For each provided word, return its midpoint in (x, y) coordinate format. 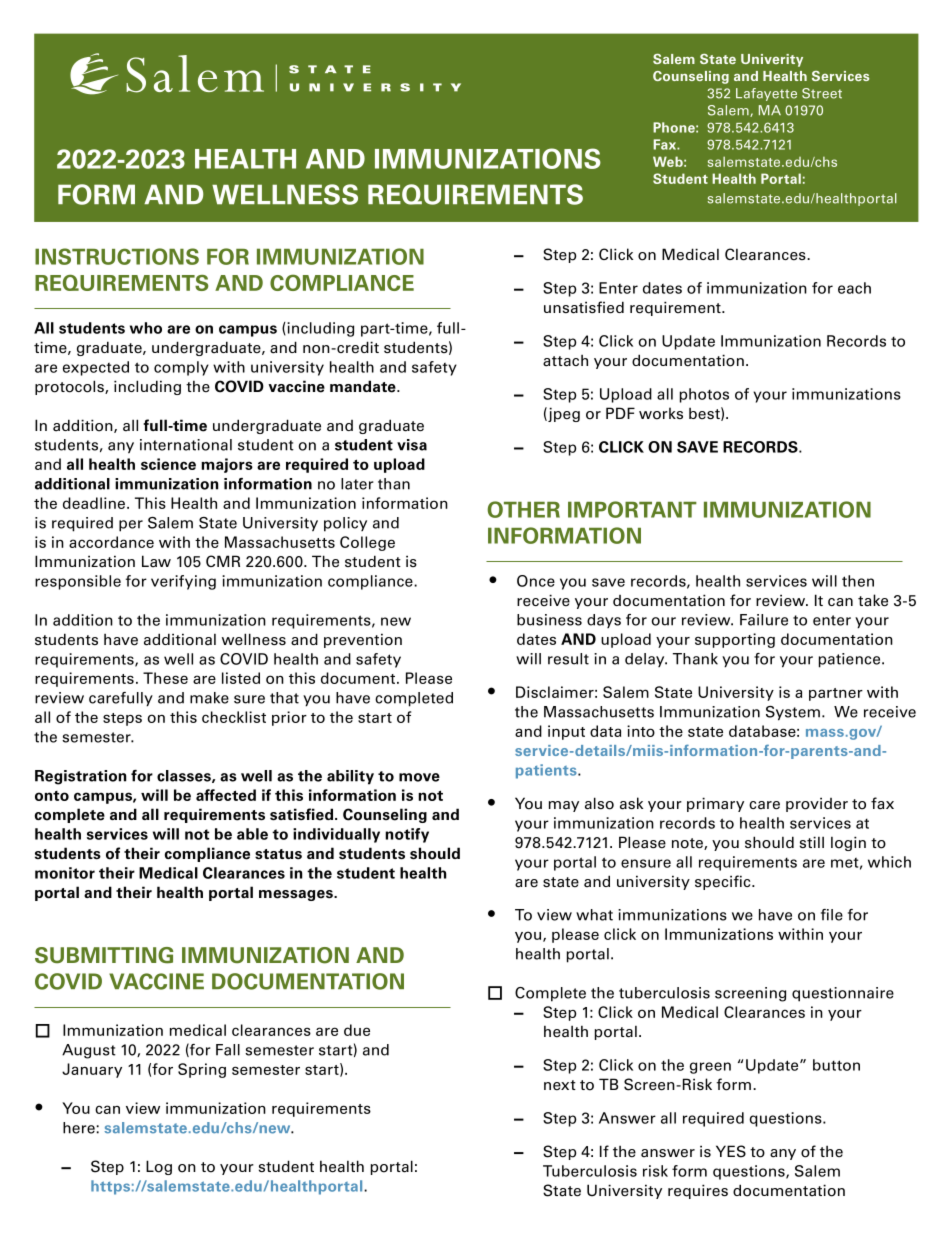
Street (822, 93)
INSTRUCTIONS (117, 256)
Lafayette (766, 94)
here (80, 1128)
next (560, 1085)
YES (731, 1151)
